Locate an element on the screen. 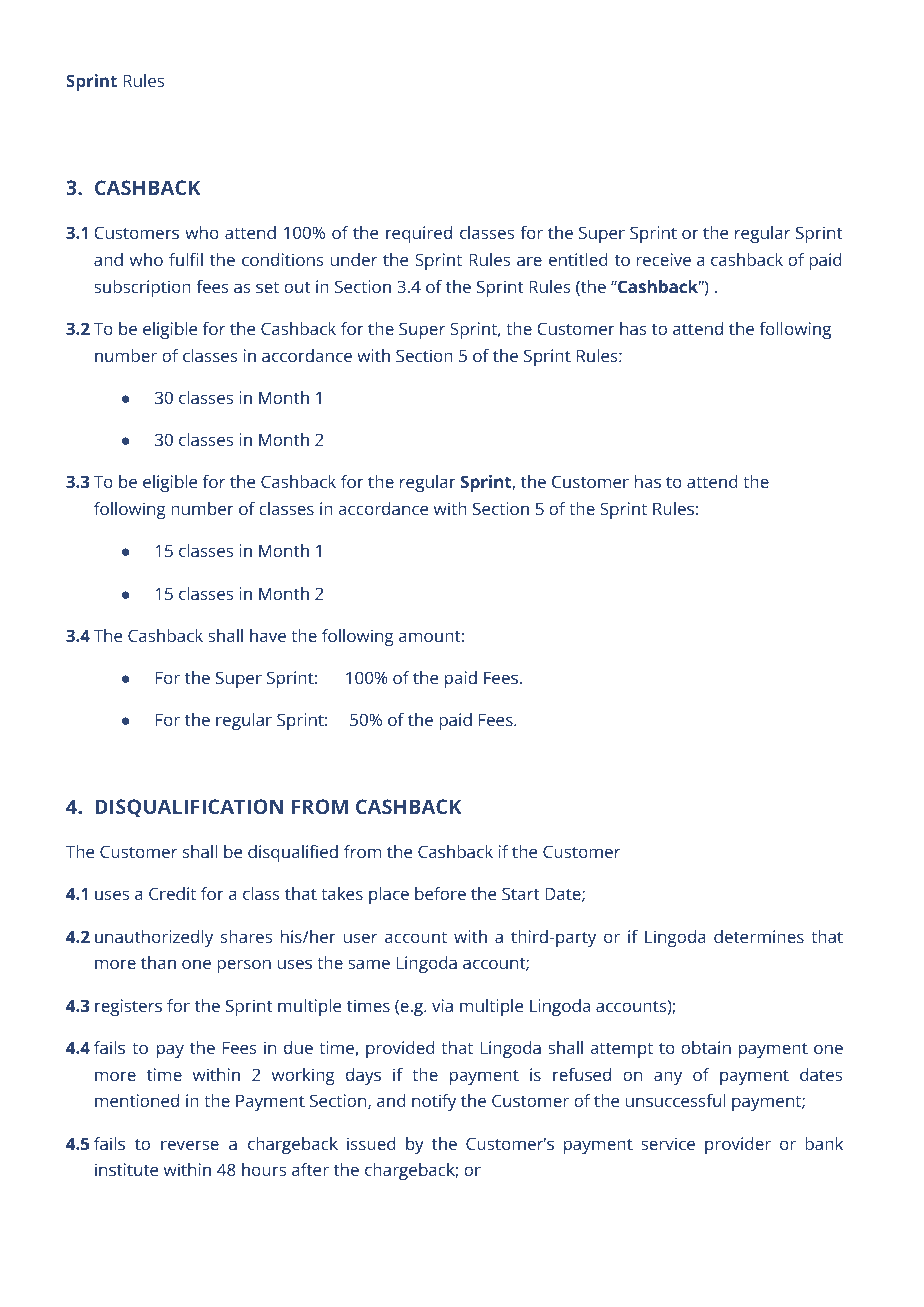 The image size is (924, 1307). fulfil is located at coordinates (186, 259).
